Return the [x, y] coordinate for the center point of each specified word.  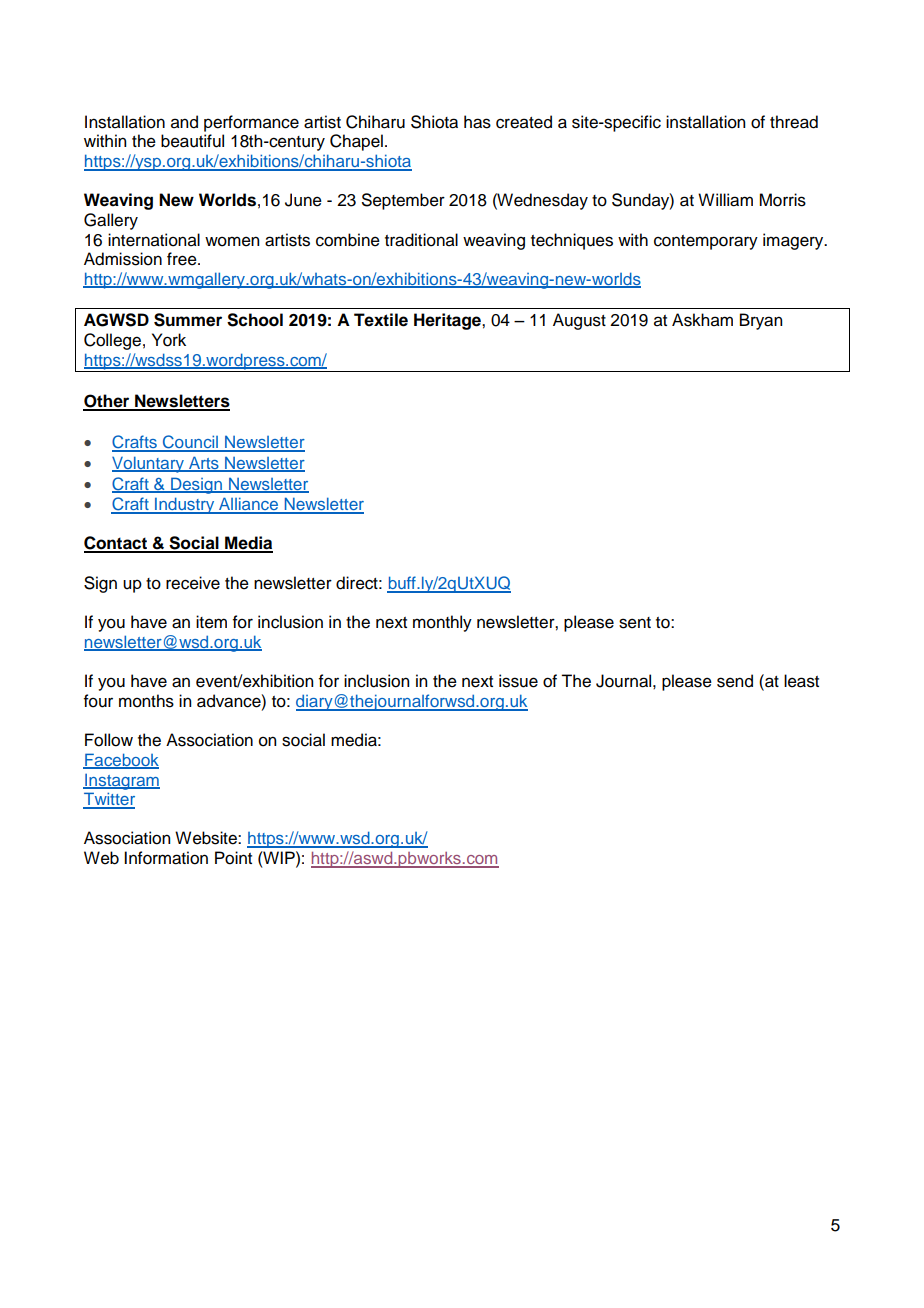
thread [794, 122]
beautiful [192, 141]
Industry [185, 505]
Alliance [248, 505]
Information [166, 858]
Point [233, 858]
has [477, 122]
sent [635, 623]
